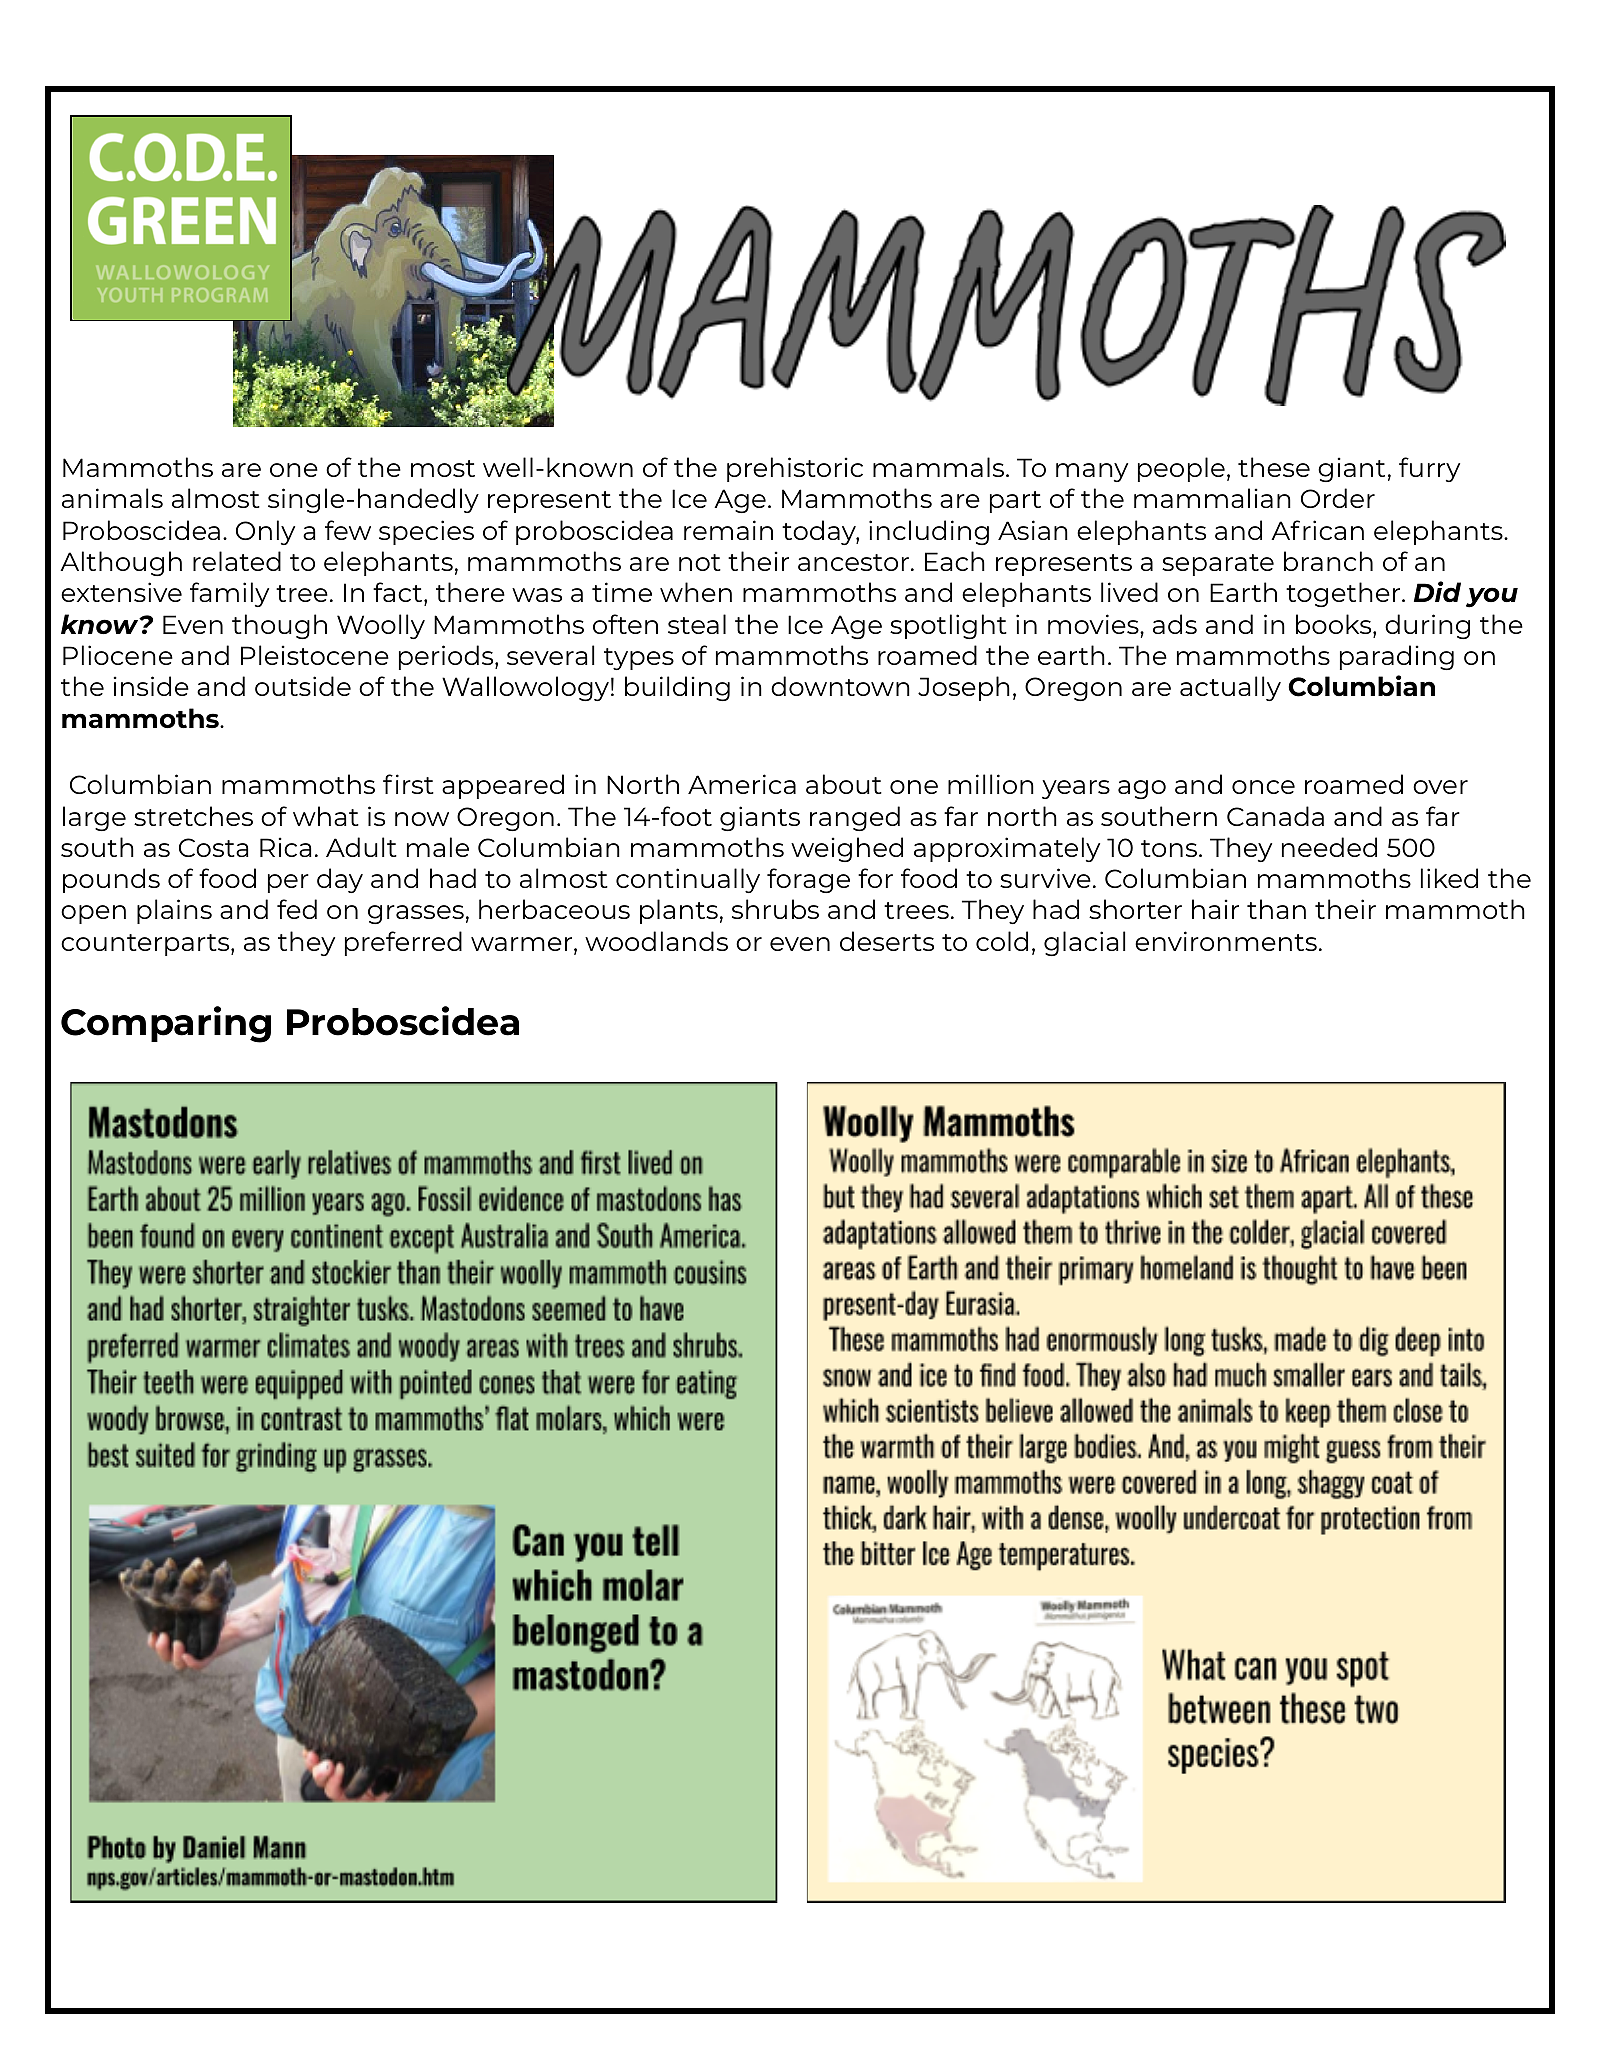 The image size is (1598, 2067). Describe the element at coordinates (795, 469) in the screenshot. I see `prehistoric` at that location.
